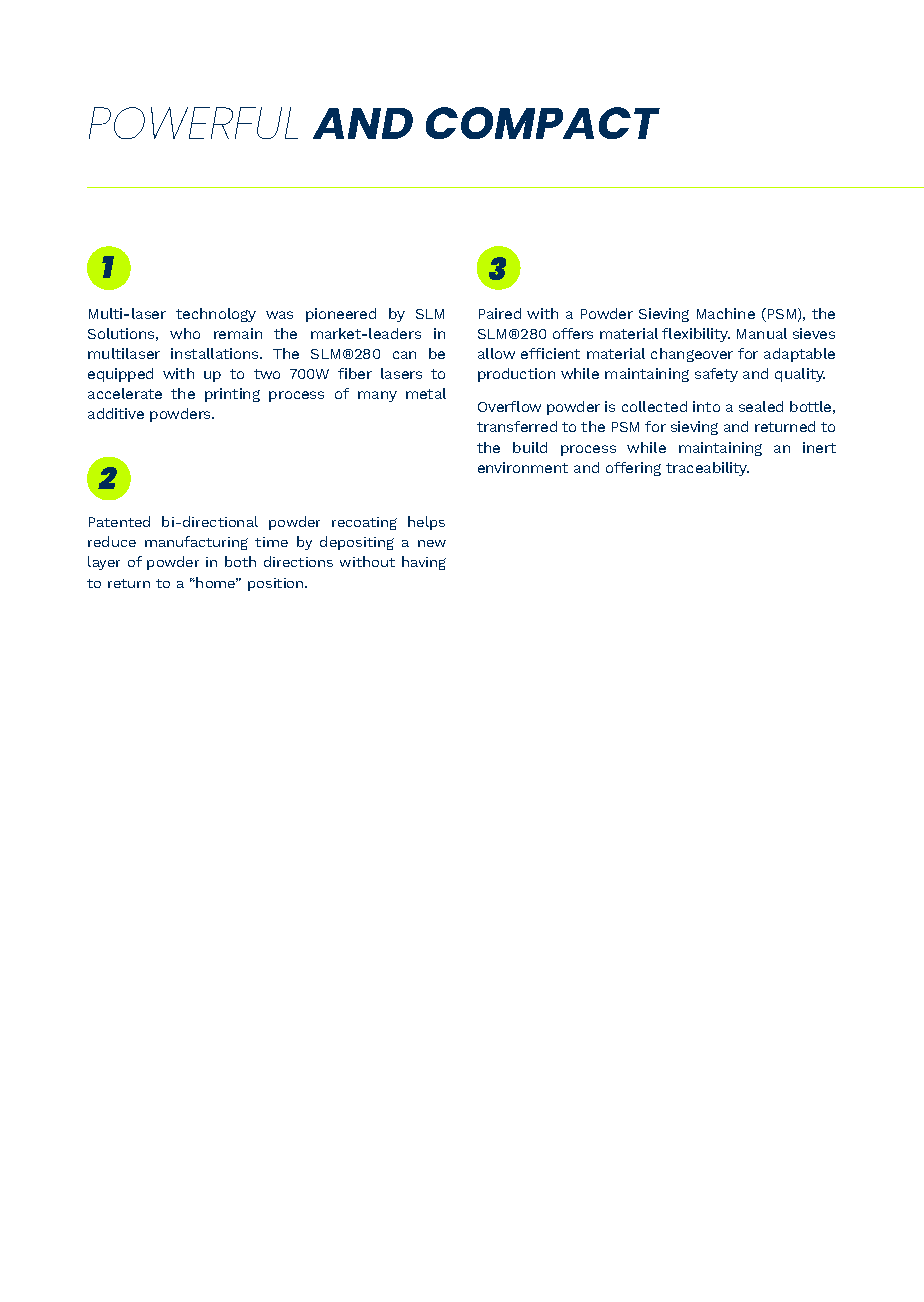 The height and width of the screenshot is (1302, 924). Describe the element at coordinates (543, 123) in the screenshot. I see `COMPACT` at that location.
